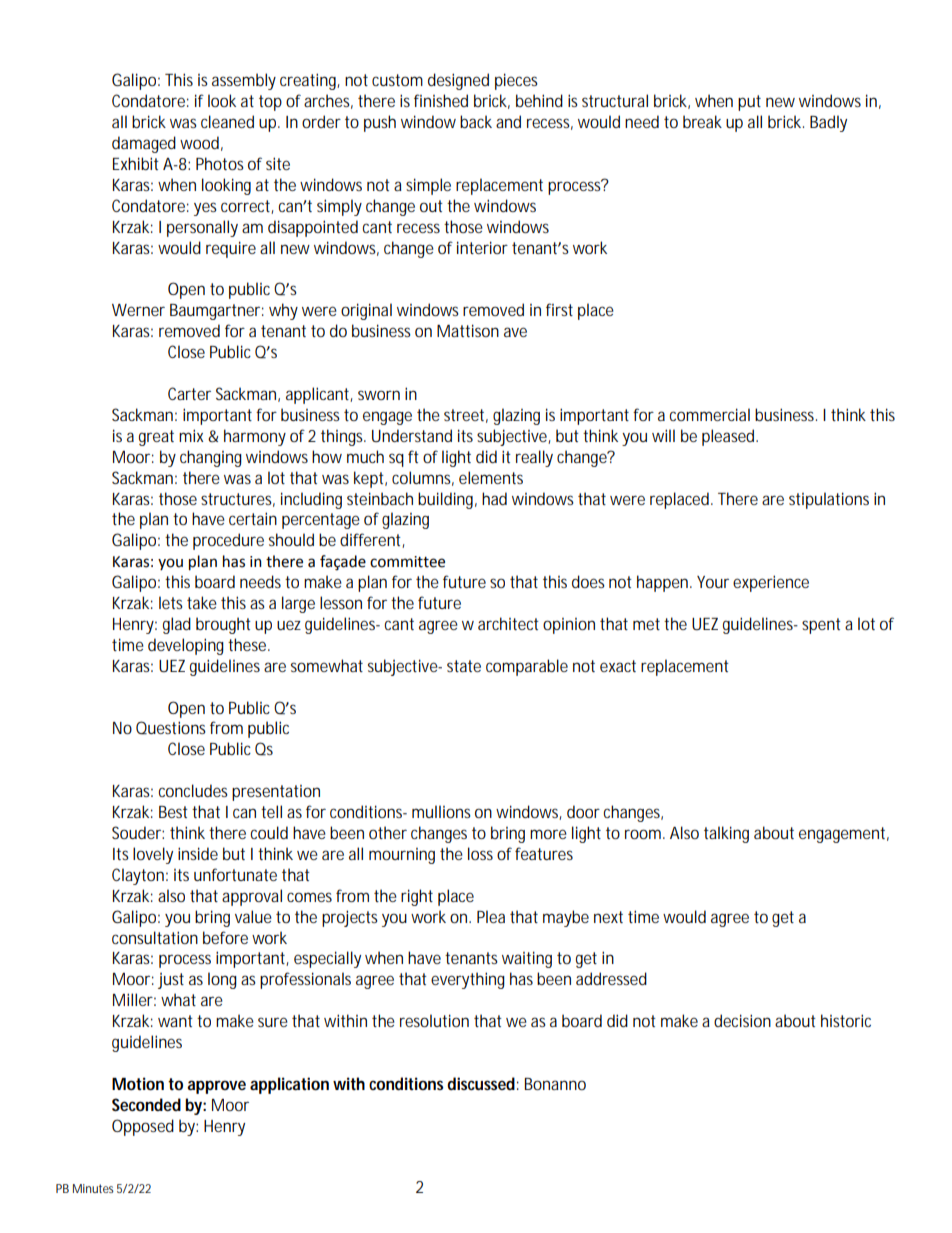 Image resolution: width=952 pixels, height=1233 pixels. What do you see at coordinates (177, 625) in the document?
I see `glad` at bounding box center [177, 625].
